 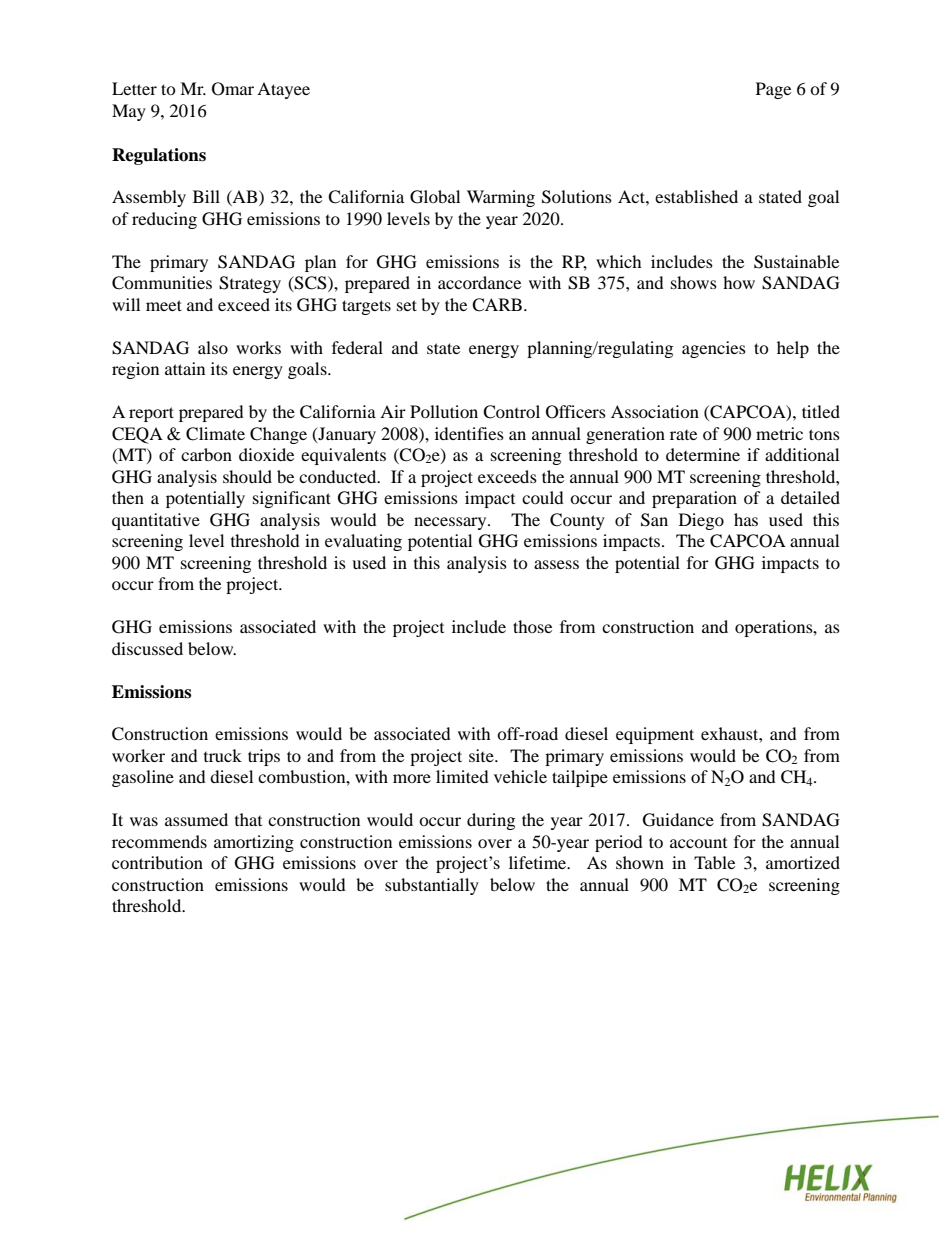 What do you see at coordinates (432, 886) in the screenshot?
I see `substantially` at bounding box center [432, 886].
